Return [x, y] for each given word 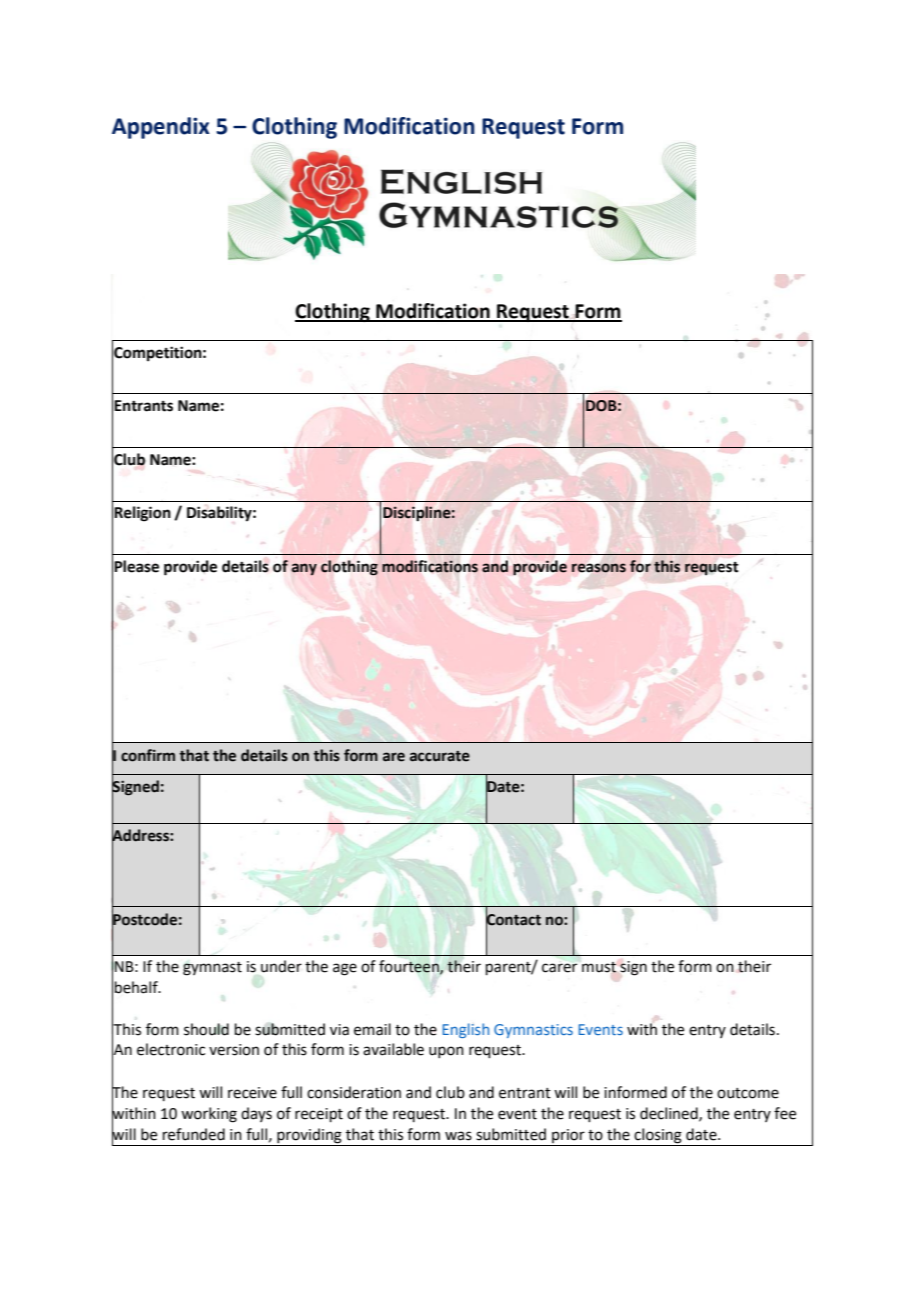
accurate [440, 756]
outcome [748, 1093]
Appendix [161, 128]
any [304, 569]
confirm [148, 755]
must [599, 967]
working [209, 1115]
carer [559, 968]
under [281, 966]
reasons [599, 568]
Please [136, 566]
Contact [513, 919]
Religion [142, 514]
